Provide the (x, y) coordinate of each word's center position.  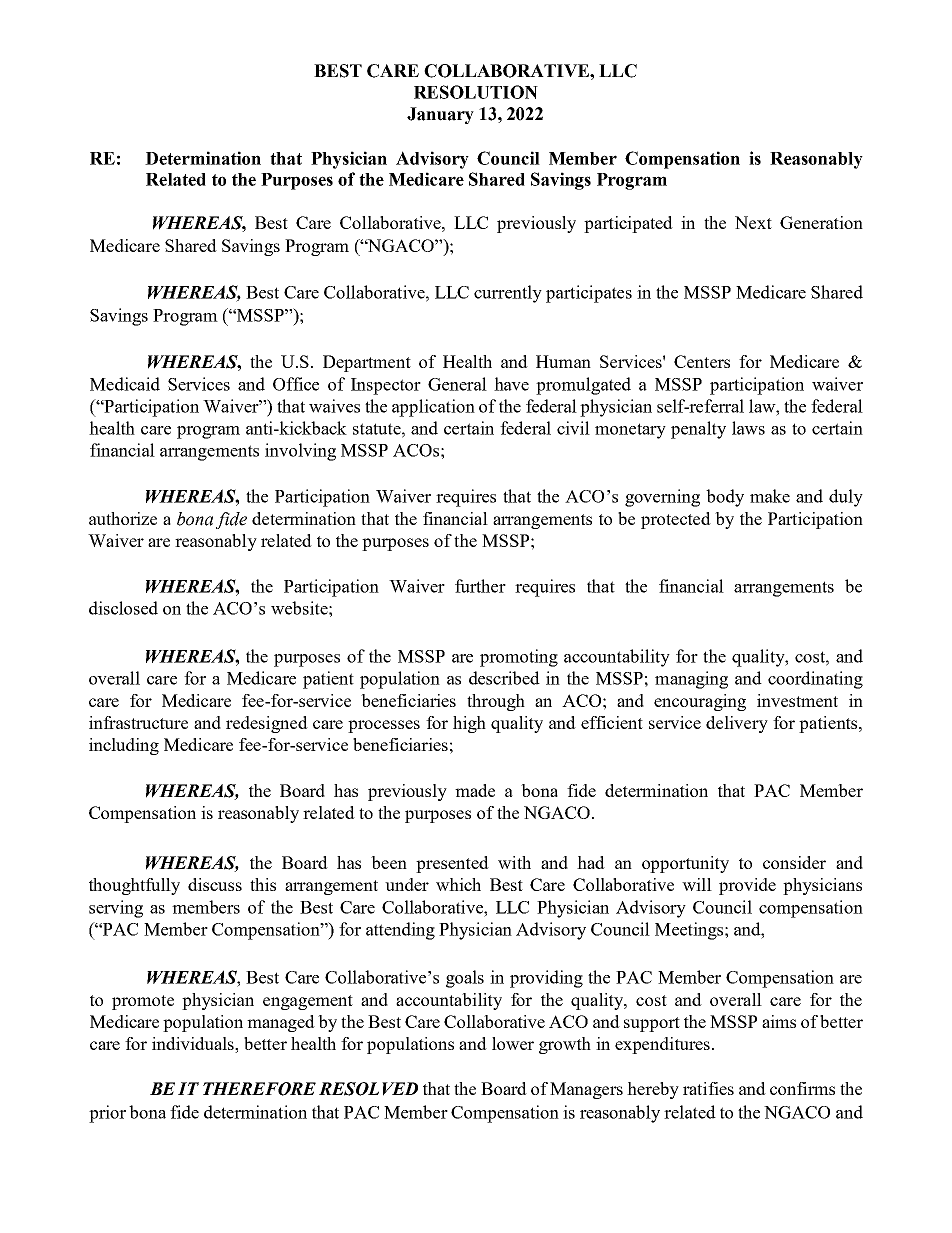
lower (513, 1043)
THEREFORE (259, 1089)
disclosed (123, 608)
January (440, 115)
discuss (215, 884)
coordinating (815, 680)
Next (753, 222)
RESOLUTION (476, 92)
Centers (702, 361)
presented (452, 864)
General (457, 384)
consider (794, 862)
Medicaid (125, 384)
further (480, 586)
